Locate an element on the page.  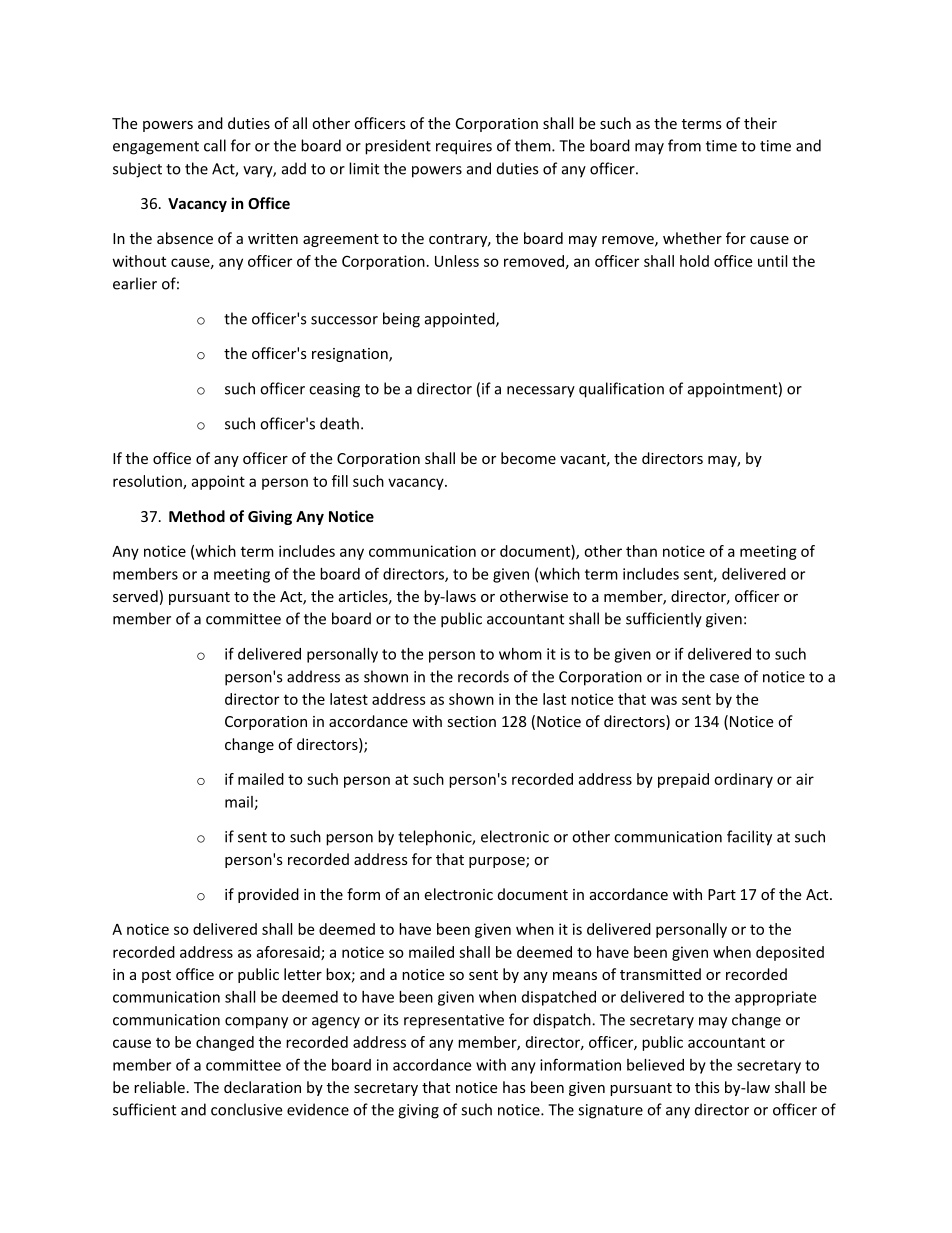
from is located at coordinates (684, 145).
